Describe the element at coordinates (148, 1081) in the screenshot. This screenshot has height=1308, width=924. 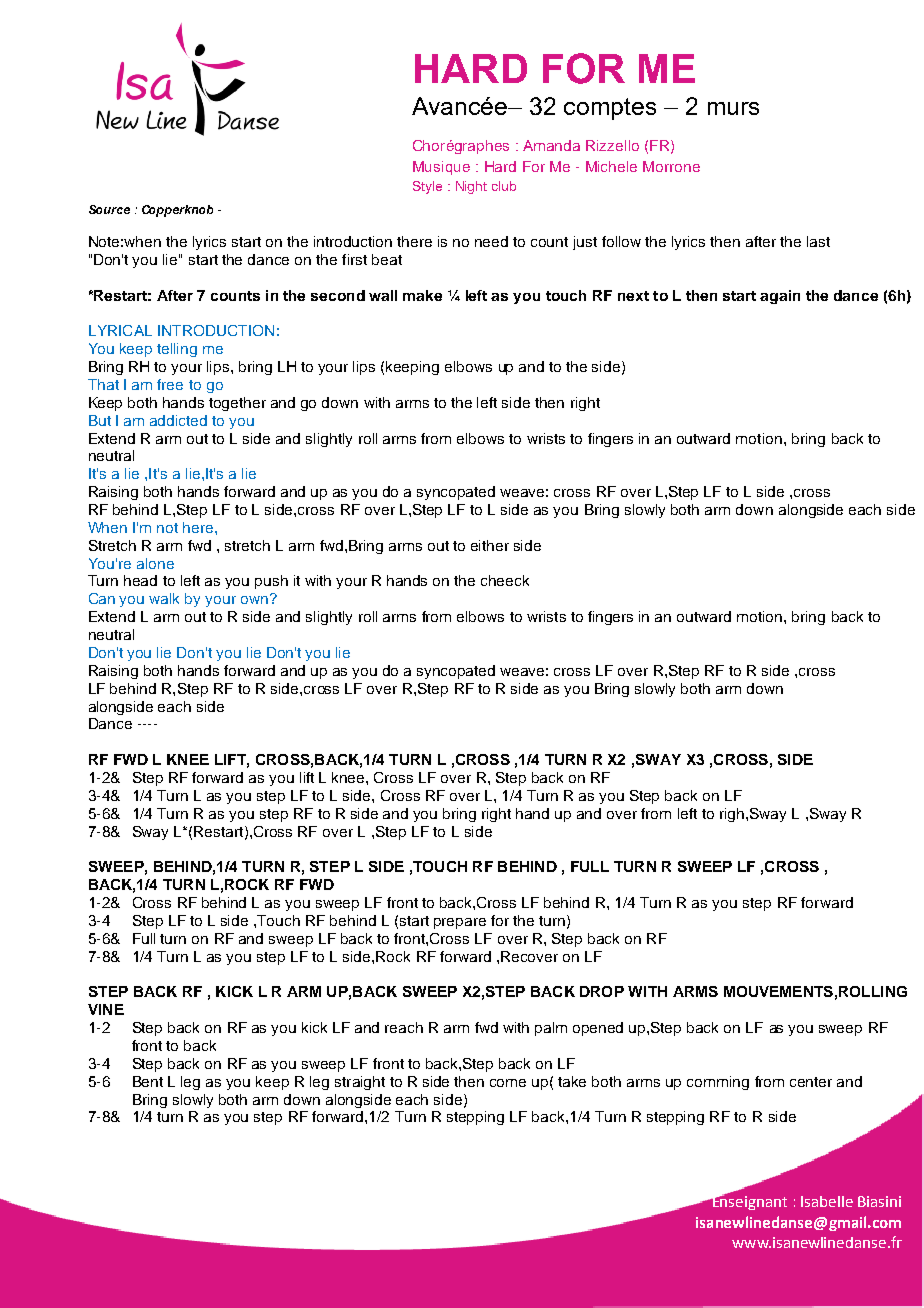
I see `Bent` at that location.
